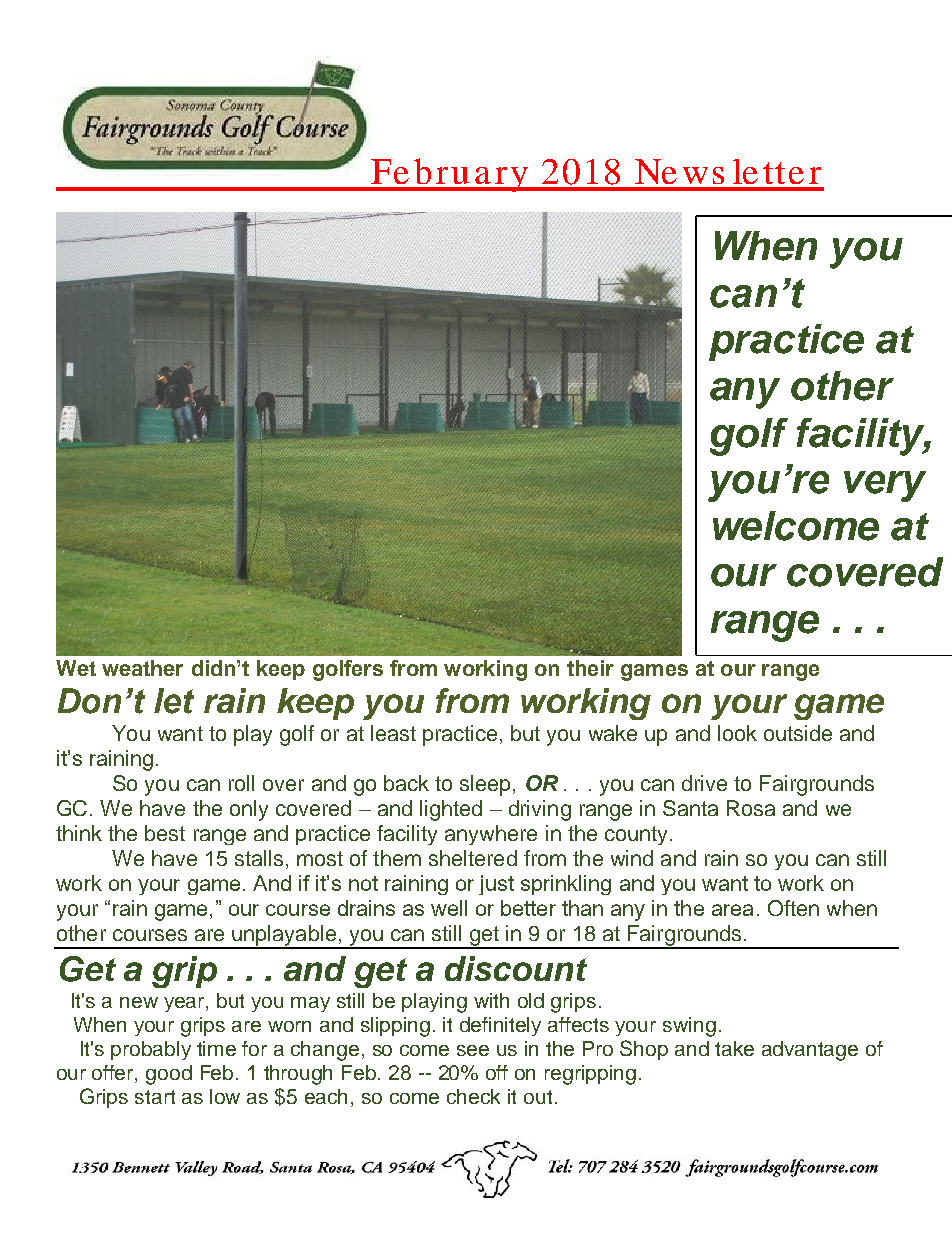 This document has height=1233, width=952. What do you see at coordinates (885, 486) in the document?
I see `very` at bounding box center [885, 486].
